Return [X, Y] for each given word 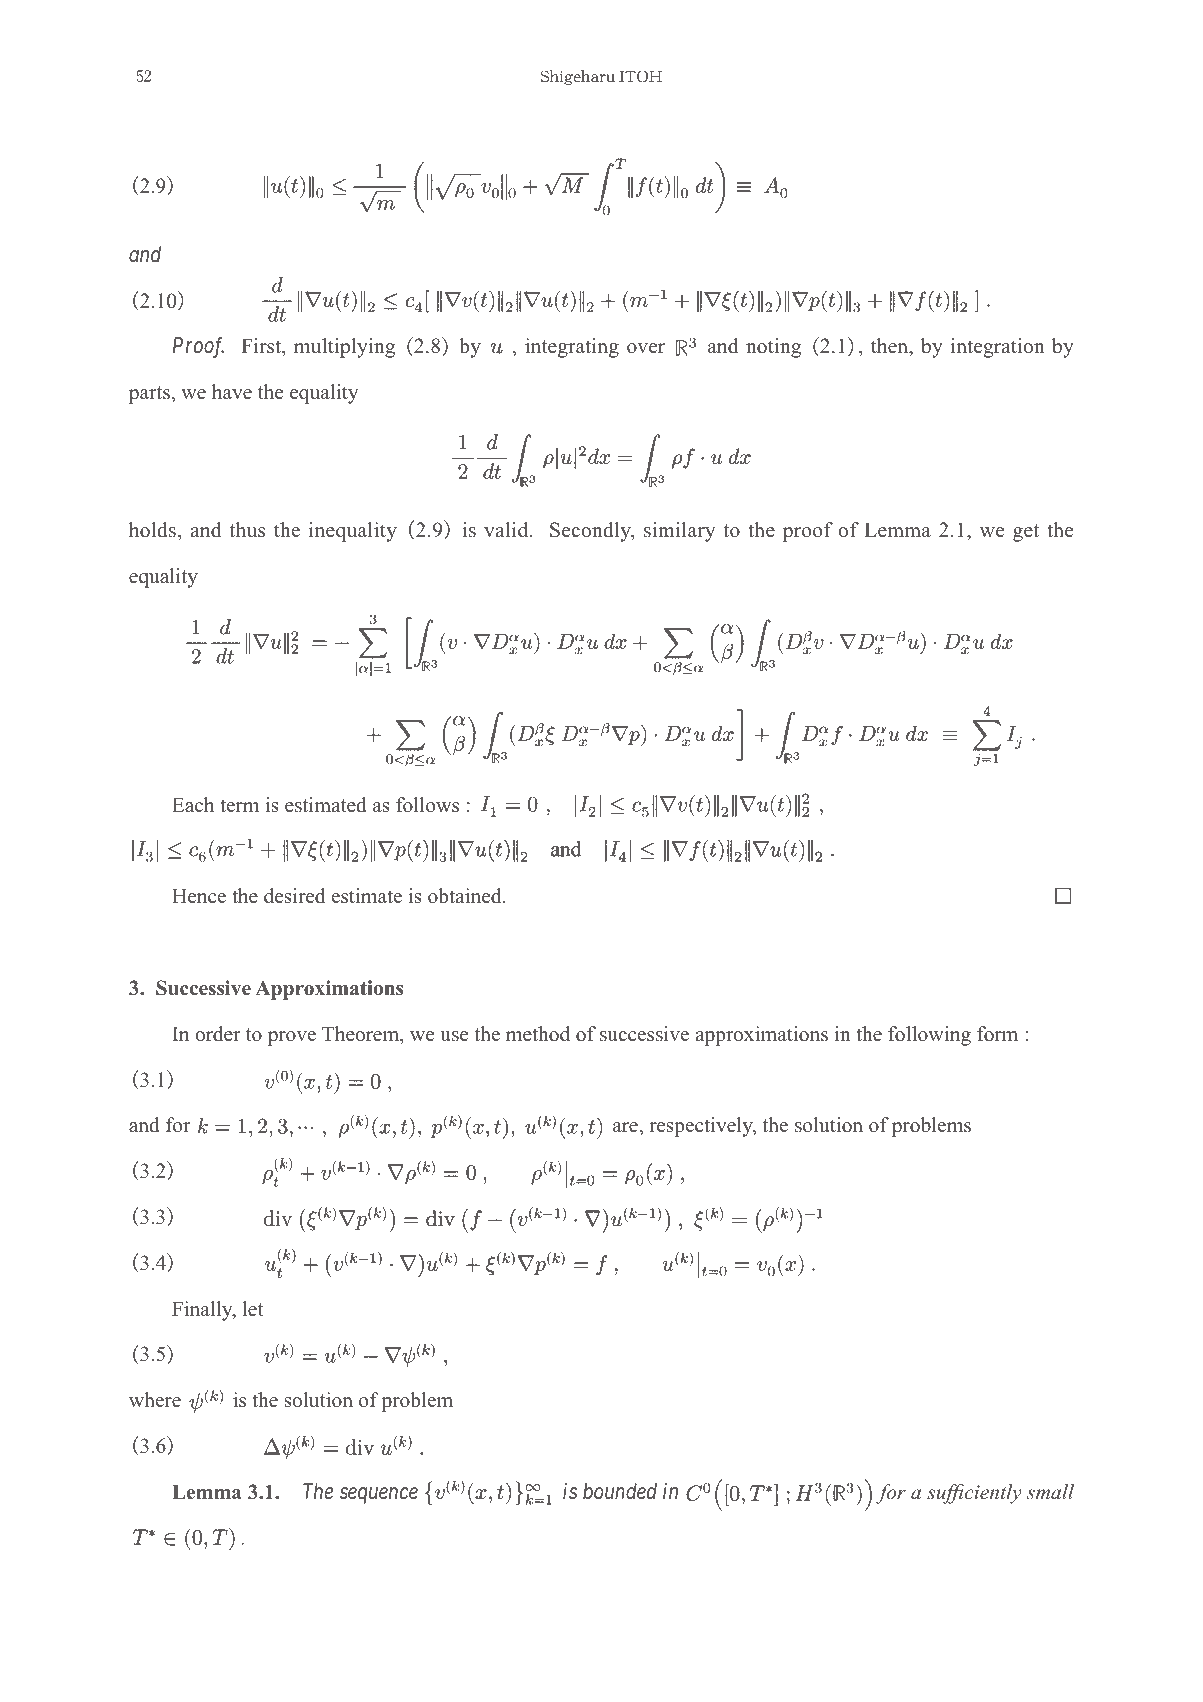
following [929, 1036]
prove [292, 1038]
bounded [620, 1491]
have [232, 392]
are [626, 1127]
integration [998, 348]
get [1026, 533]
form [997, 1034]
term [239, 806]
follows [427, 805]
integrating [572, 348]
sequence [379, 1495]
